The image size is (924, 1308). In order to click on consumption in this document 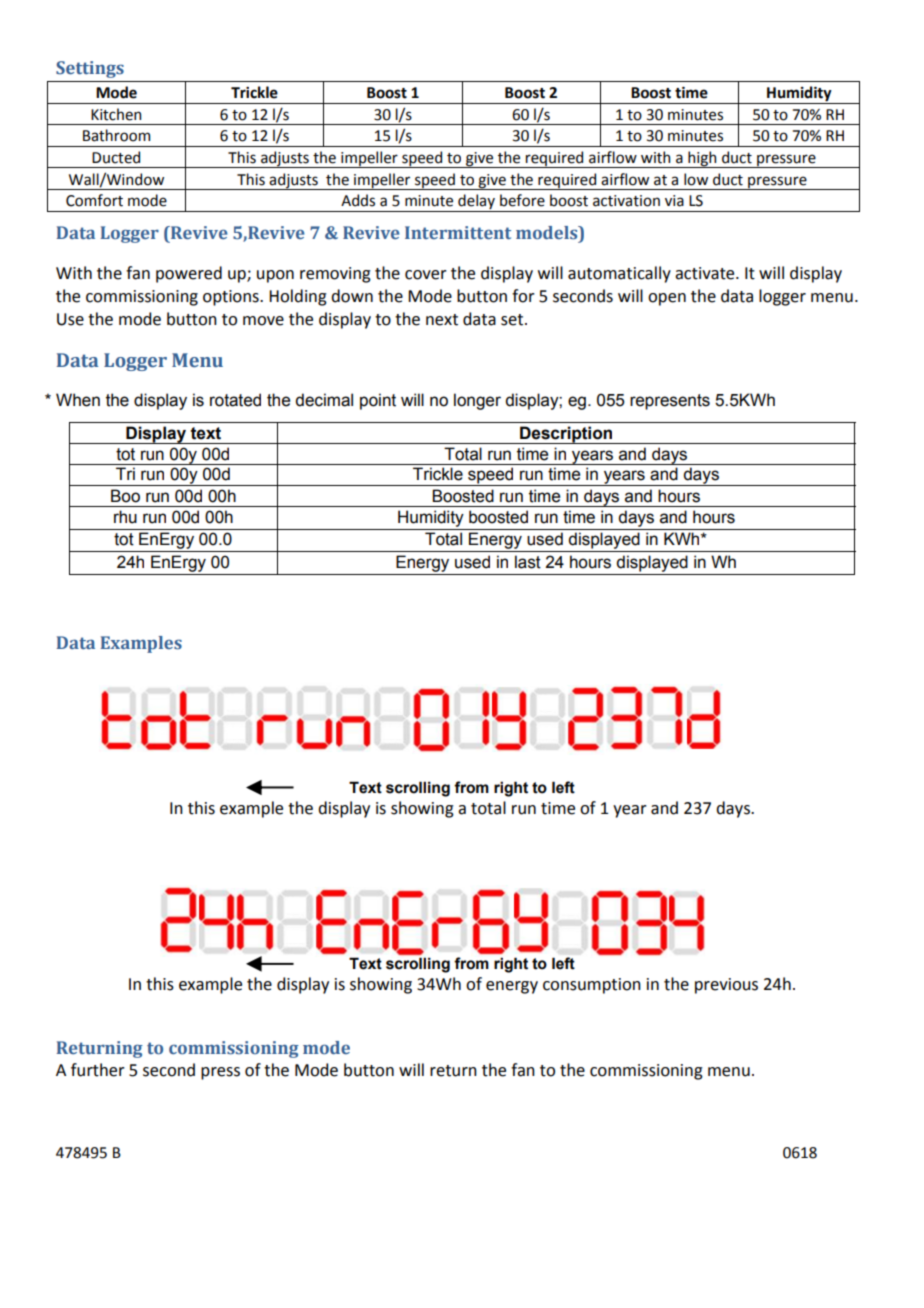, I will do `click(592, 986)`.
